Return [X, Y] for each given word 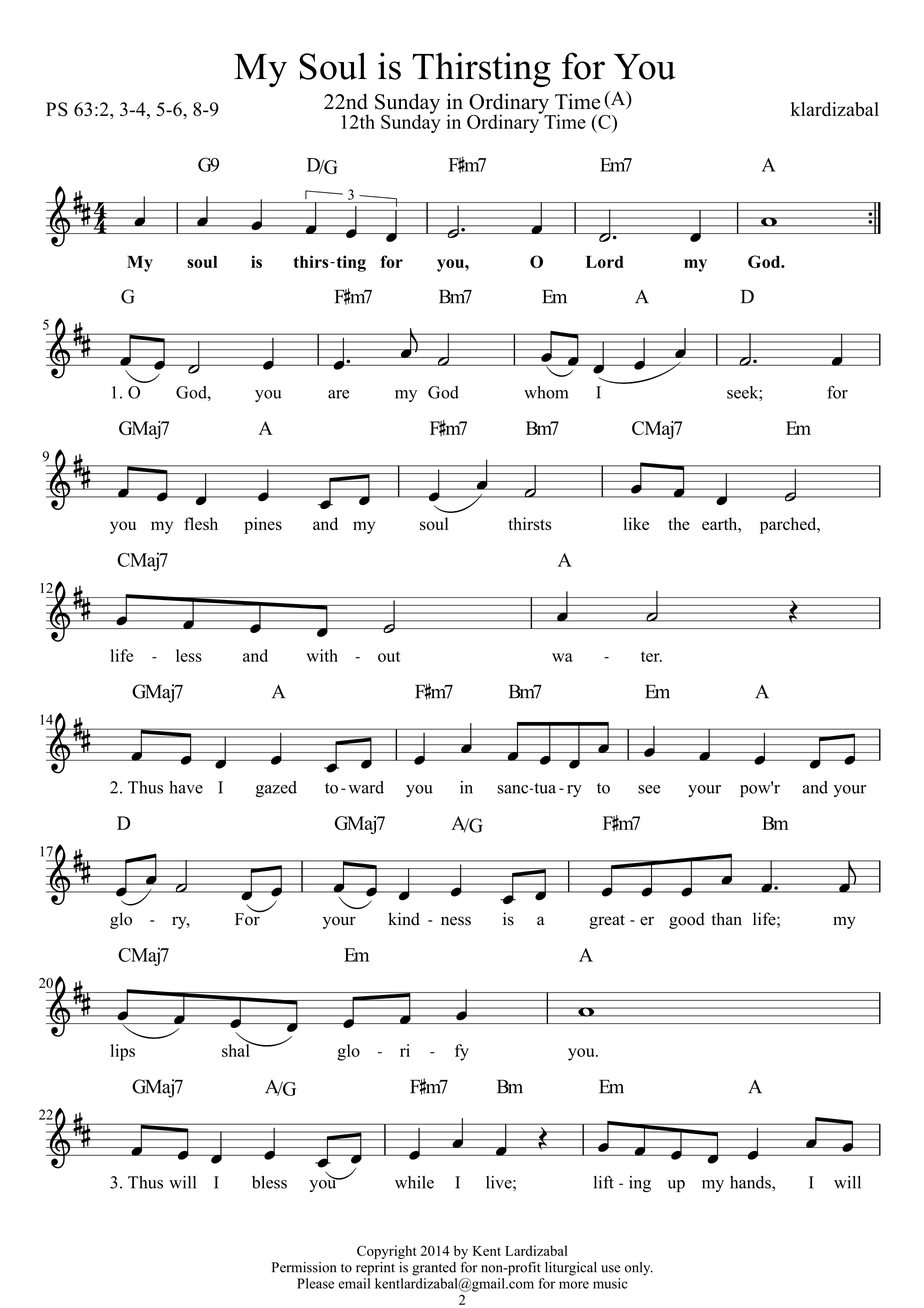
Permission [304, 1267]
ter [651, 656]
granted [434, 1269]
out [389, 656]
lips [122, 1052]
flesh [201, 524]
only [639, 1269]
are [338, 394]
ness [456, 921]
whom [546, 392]
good [687, 920]
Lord [605, 262]
